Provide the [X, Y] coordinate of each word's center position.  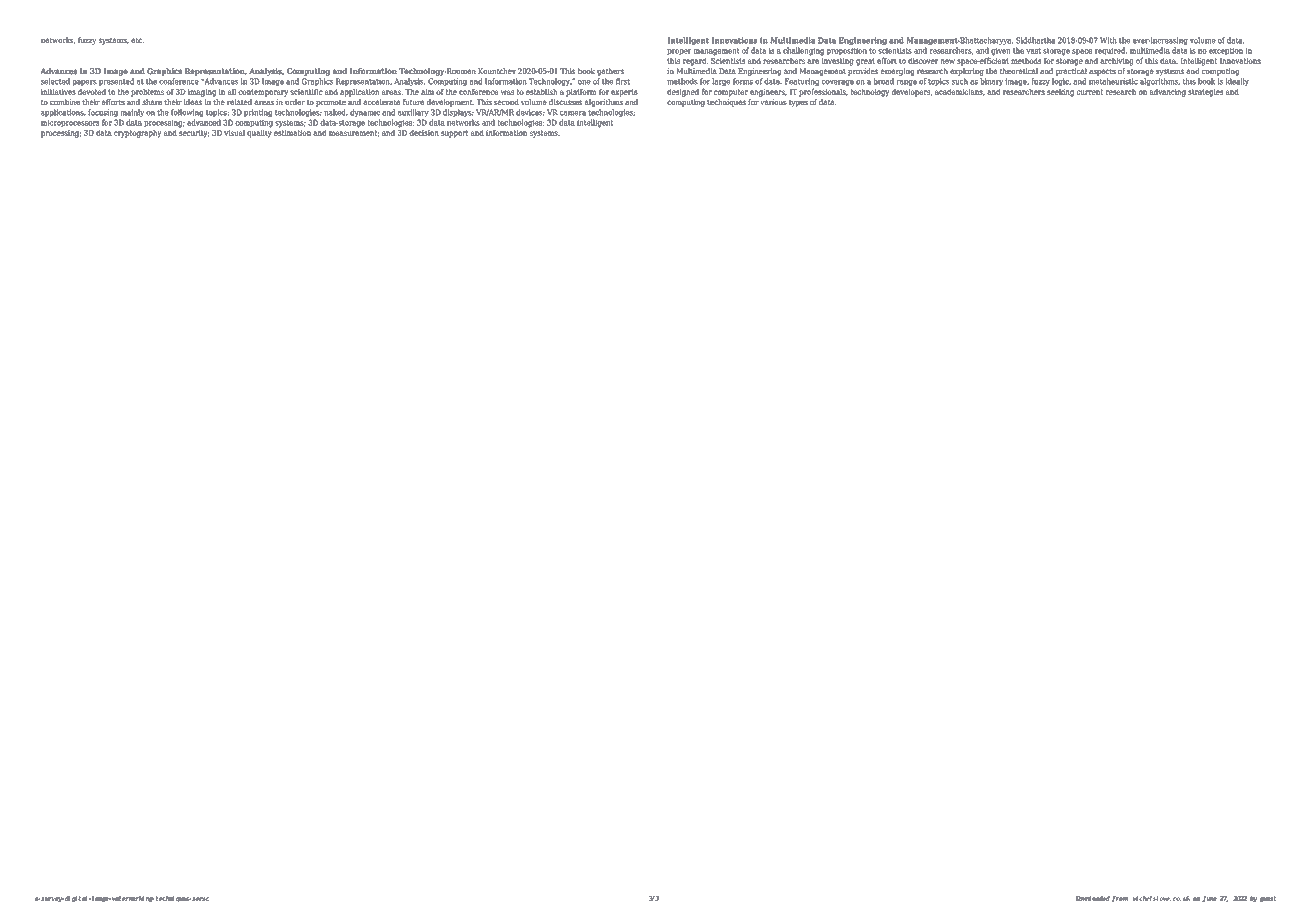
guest [1268, 899]
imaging [202, 93]
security [194, 134]
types [798, 103]
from [1120, 899]
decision [424, 132]
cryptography [137, 134]
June [1209, 899]
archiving [1116, 62]
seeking [1060, 93]
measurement [354, 133]
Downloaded [1092, 898]
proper [679, 52]
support [454, 134]
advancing [1168, 93]
